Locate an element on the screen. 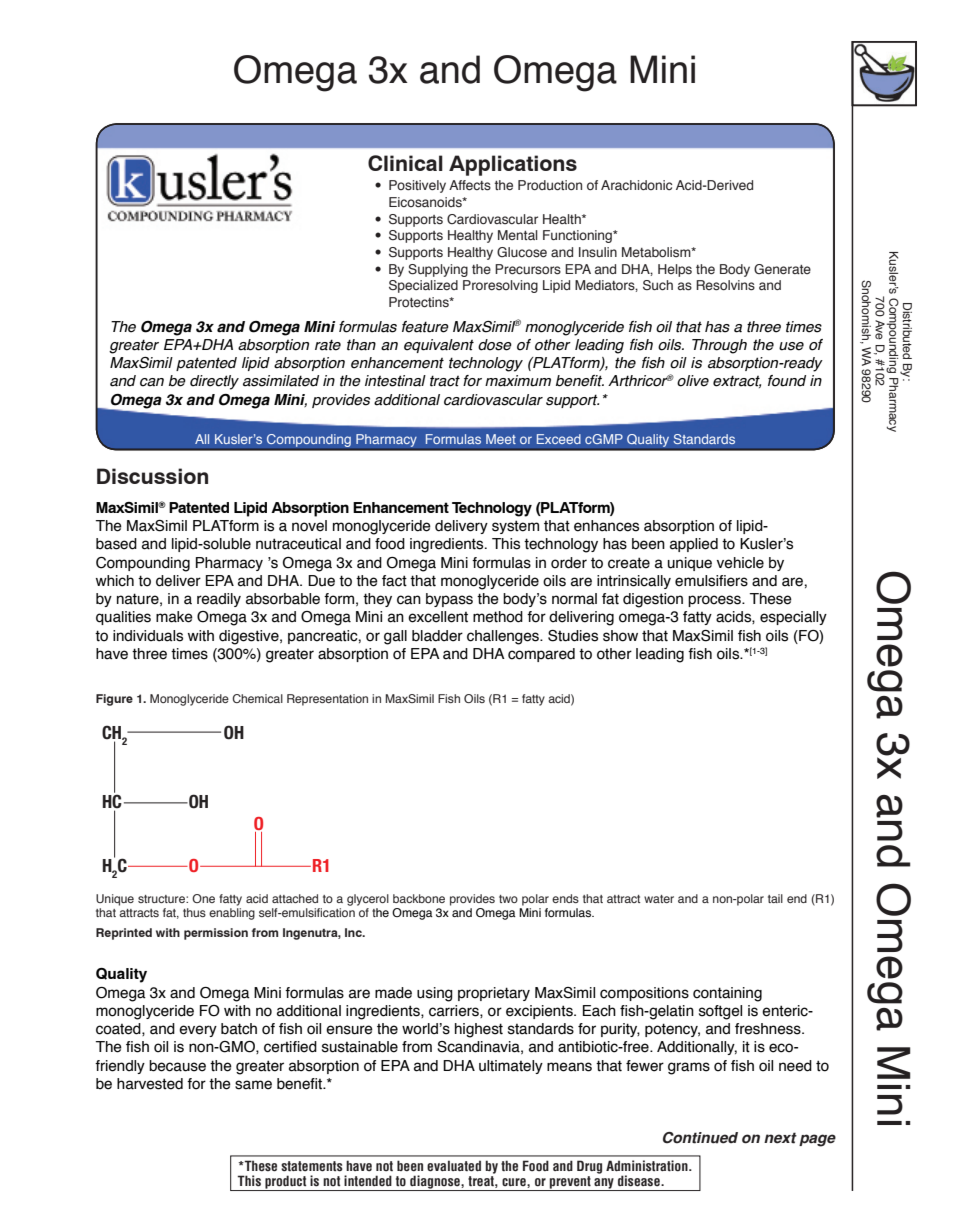 Image resolution: width=958 pixels, height=1232 pixels. Discussion is located at coordinates (152, 476).
